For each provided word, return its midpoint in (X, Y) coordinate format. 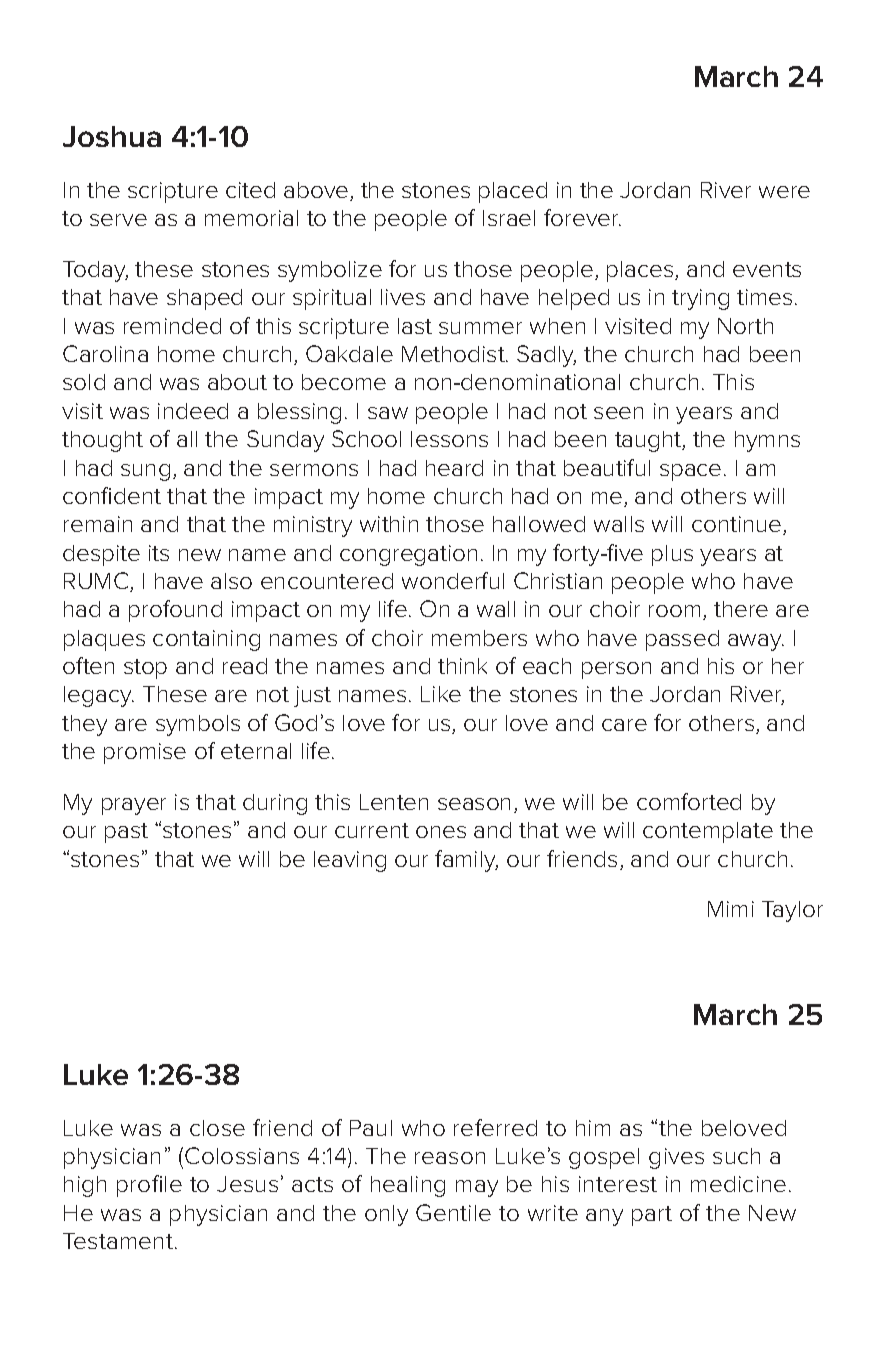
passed (682, 640)
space (690, 472)
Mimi (731, 909)
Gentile (453, 1212)
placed (513, 192)
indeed (193, 411)
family (466, 861)
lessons (449, 439)
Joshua (112, 136)
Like (441, 694)
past (126, 833)
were (784, 192)
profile (149, 1186)
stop (145, 669)
